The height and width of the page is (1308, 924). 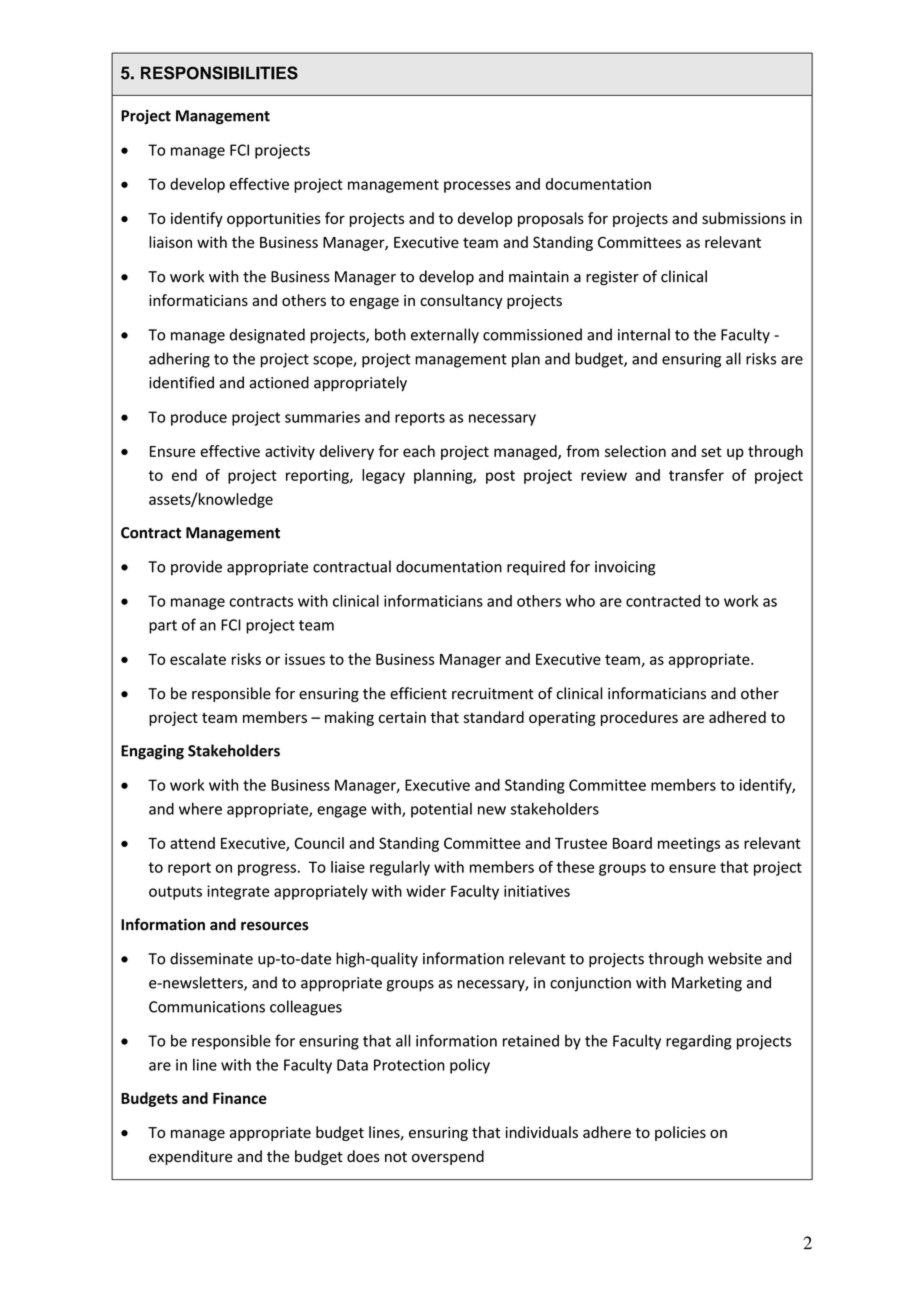 I want to click on consultancy, so click(x=461, y=301).
